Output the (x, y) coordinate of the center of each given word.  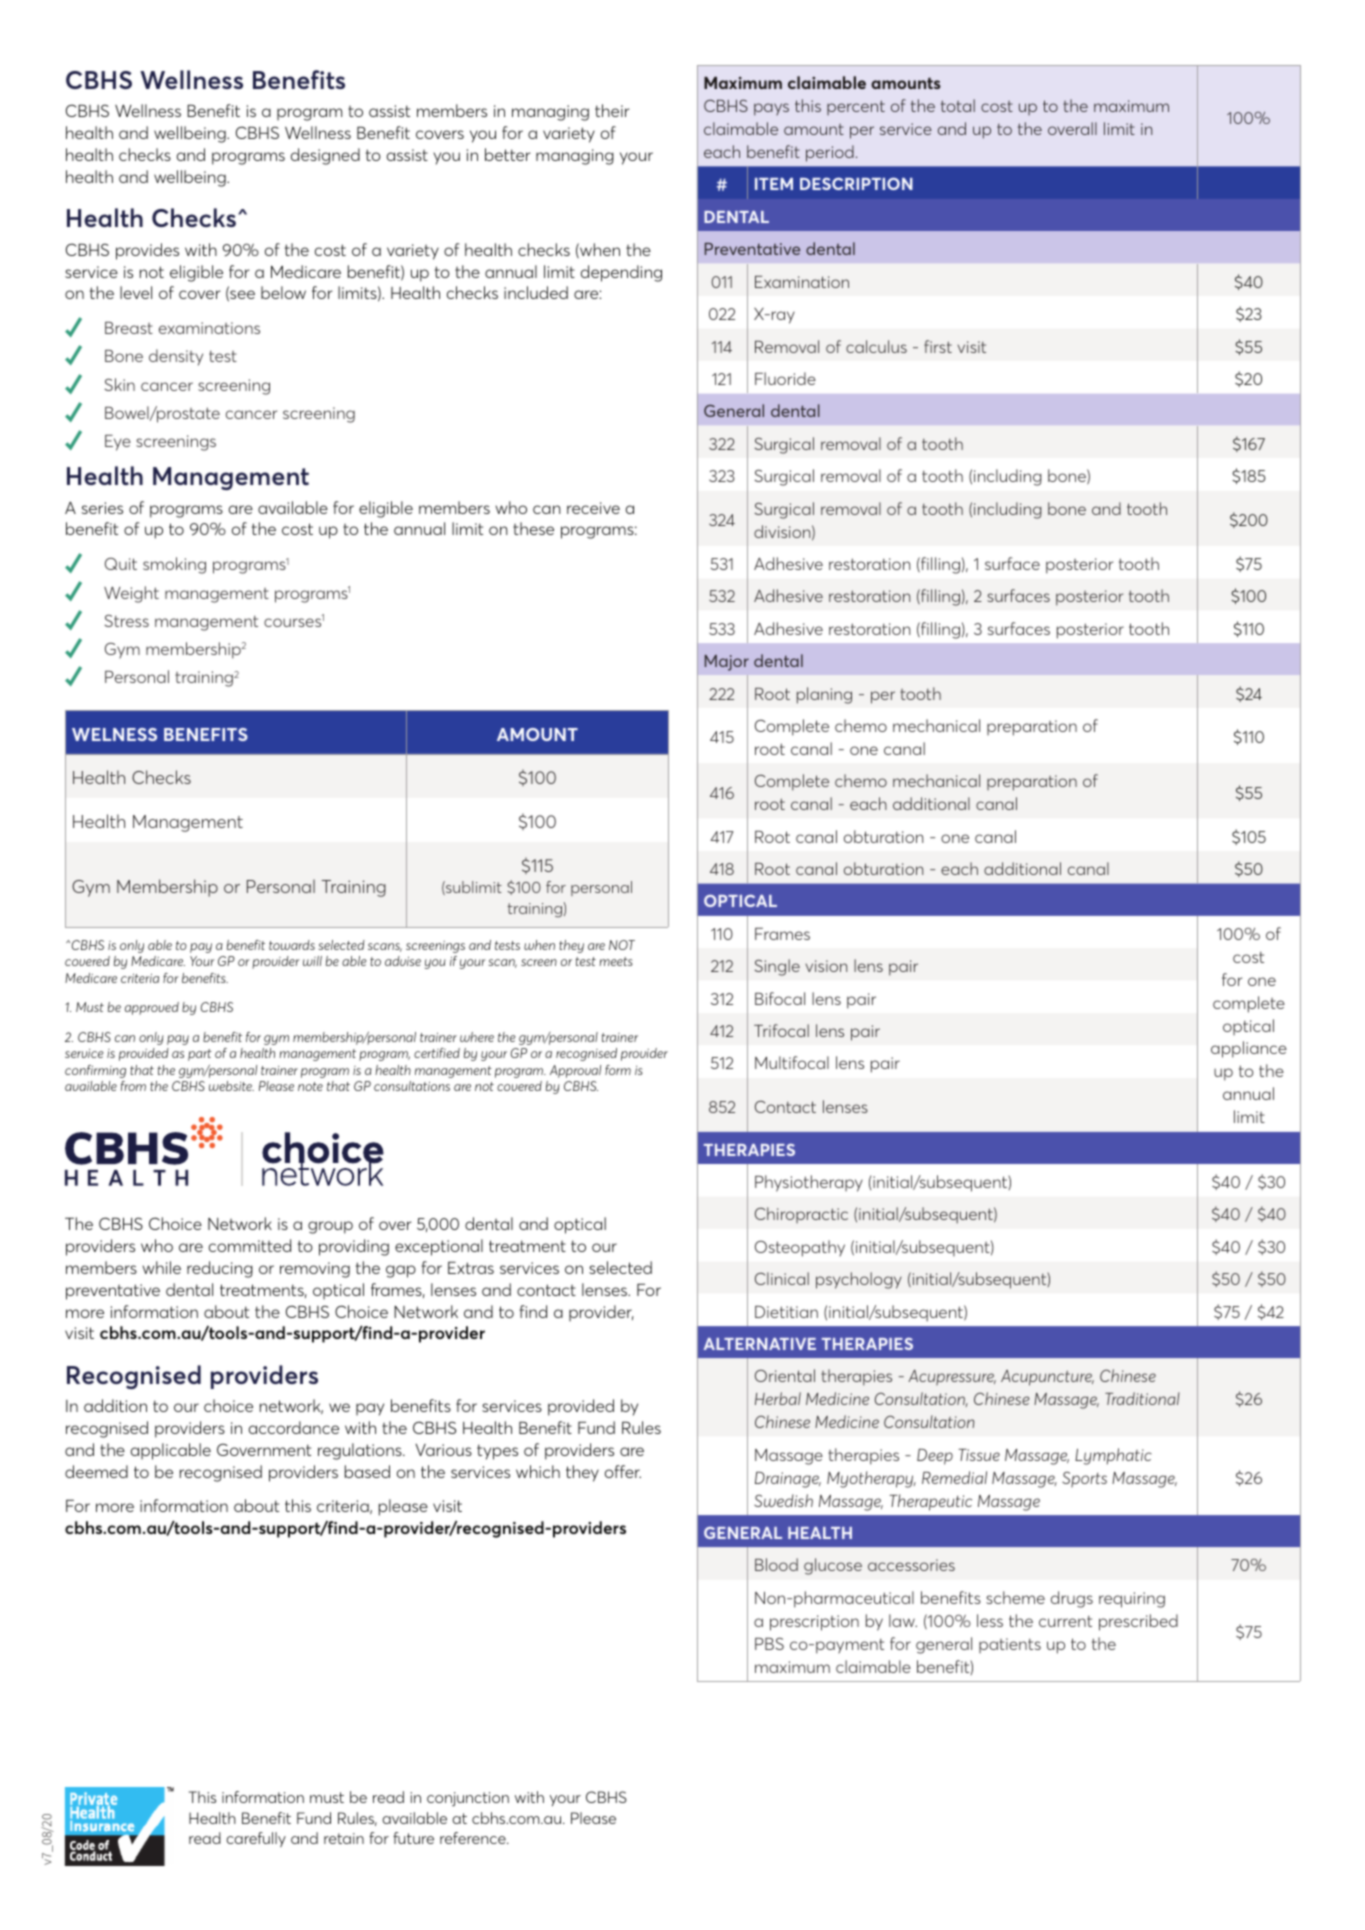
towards (292, 945)
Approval (575, 1071)
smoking (174, 565)
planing (824, 695)
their (612, 110)
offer (623, 1471)
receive (593, 508)
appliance (1249, 1049)
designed (325, 156)
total (958, 105)
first (938, 346)
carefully (256, 1839)
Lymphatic (1113, 1456)
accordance (294, 1427)
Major (727, 663)
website (231, 1086)
